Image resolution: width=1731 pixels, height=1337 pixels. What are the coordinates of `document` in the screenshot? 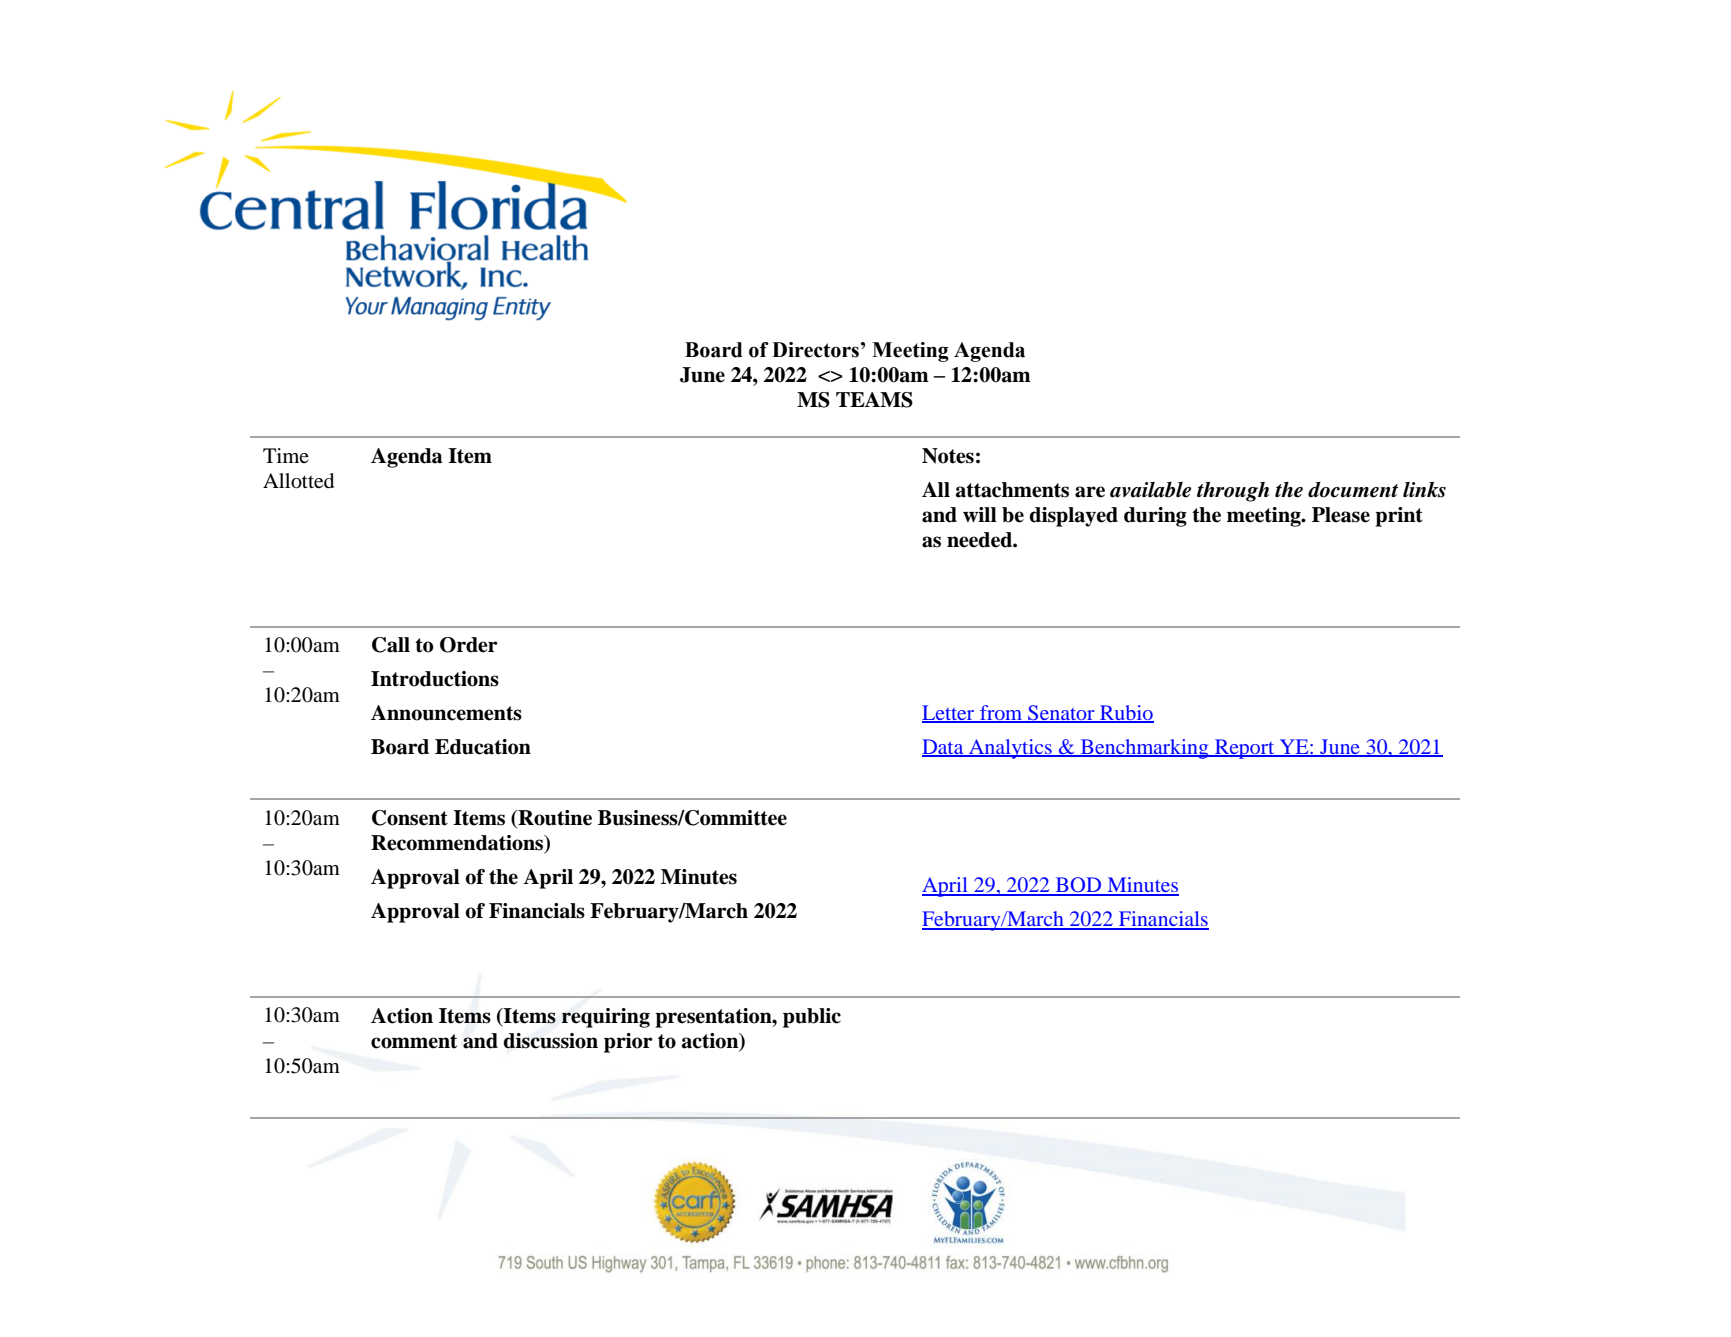 It's located at (1353, 490).
